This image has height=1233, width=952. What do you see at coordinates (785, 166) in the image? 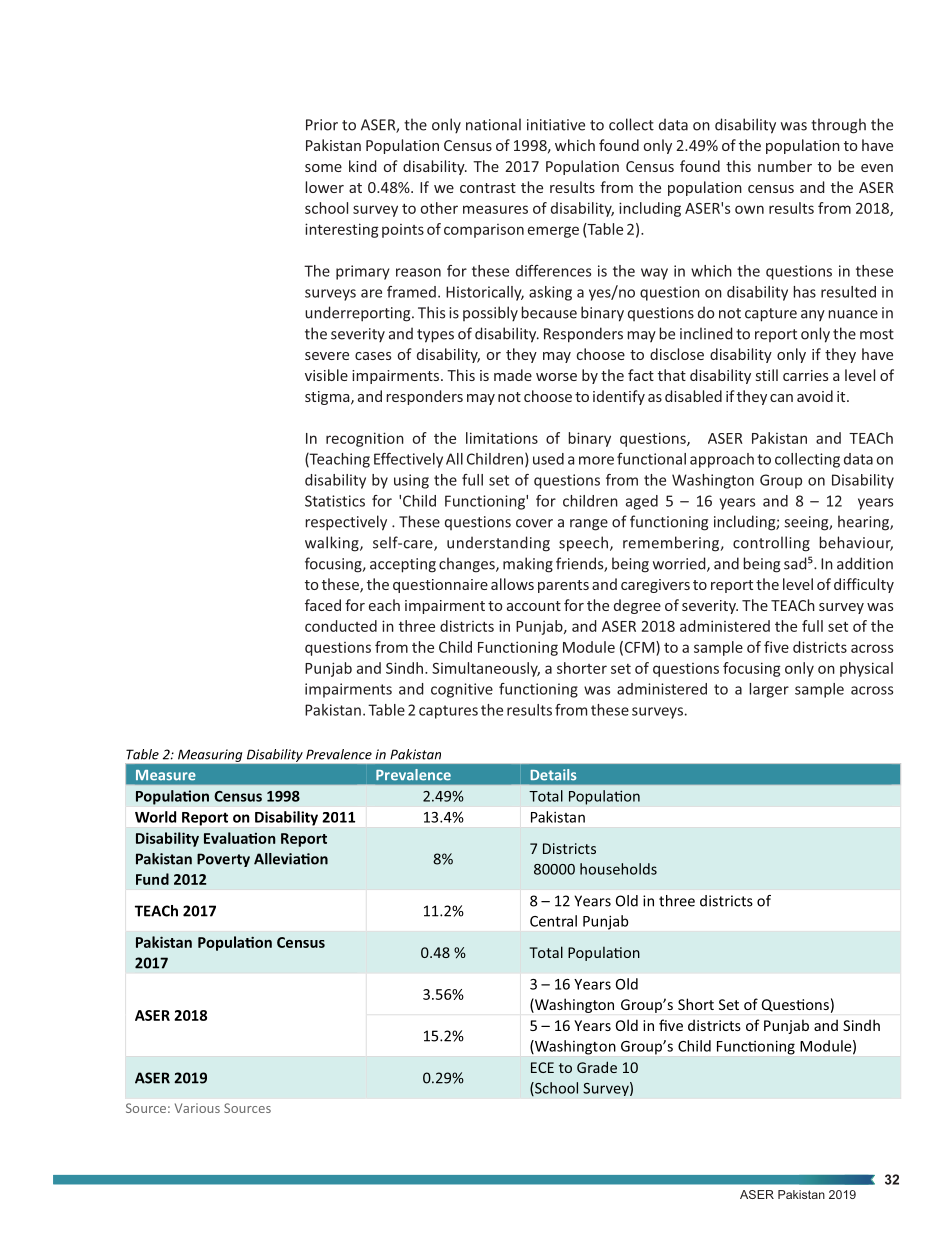
I see `number` at bounding box center [785, 166].
